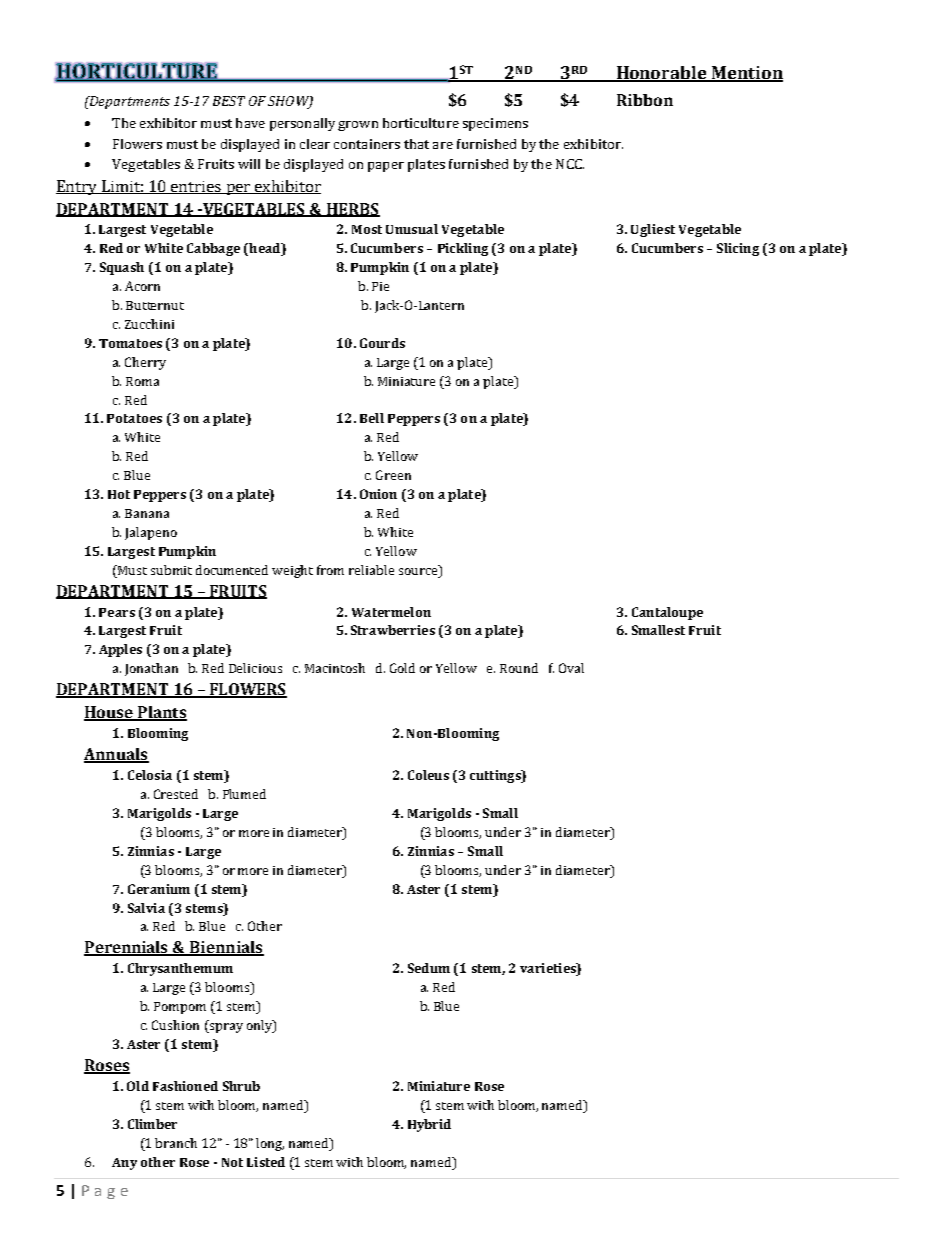  Describe the element at coordinates (429, 1125) in the page. I see `Hybrid` at that location.
